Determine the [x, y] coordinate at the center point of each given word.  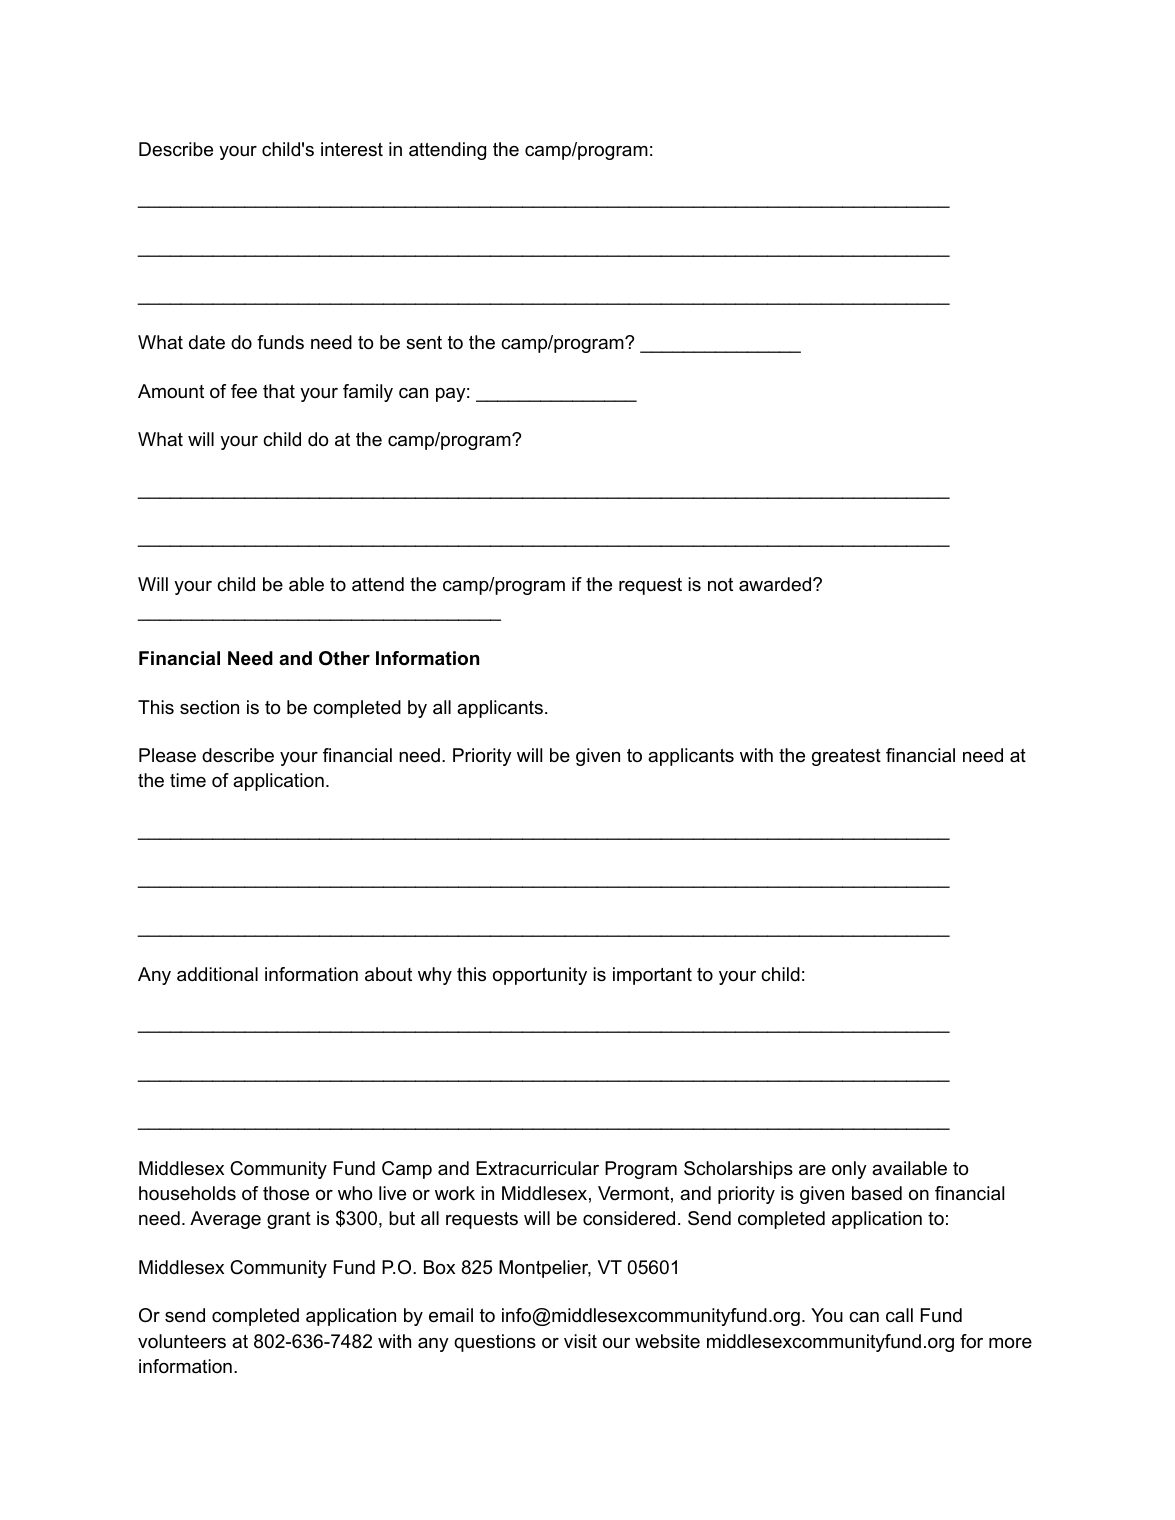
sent [424, 342]
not [720, 585]
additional [217, 974]
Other [344, 658]
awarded [776, 584]
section [209, 707]
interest [352, 149]
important [652, 976]
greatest [846, 757]
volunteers [182, 1341]
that [279, 391]
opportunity [540, 976]
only [849, 1170]
